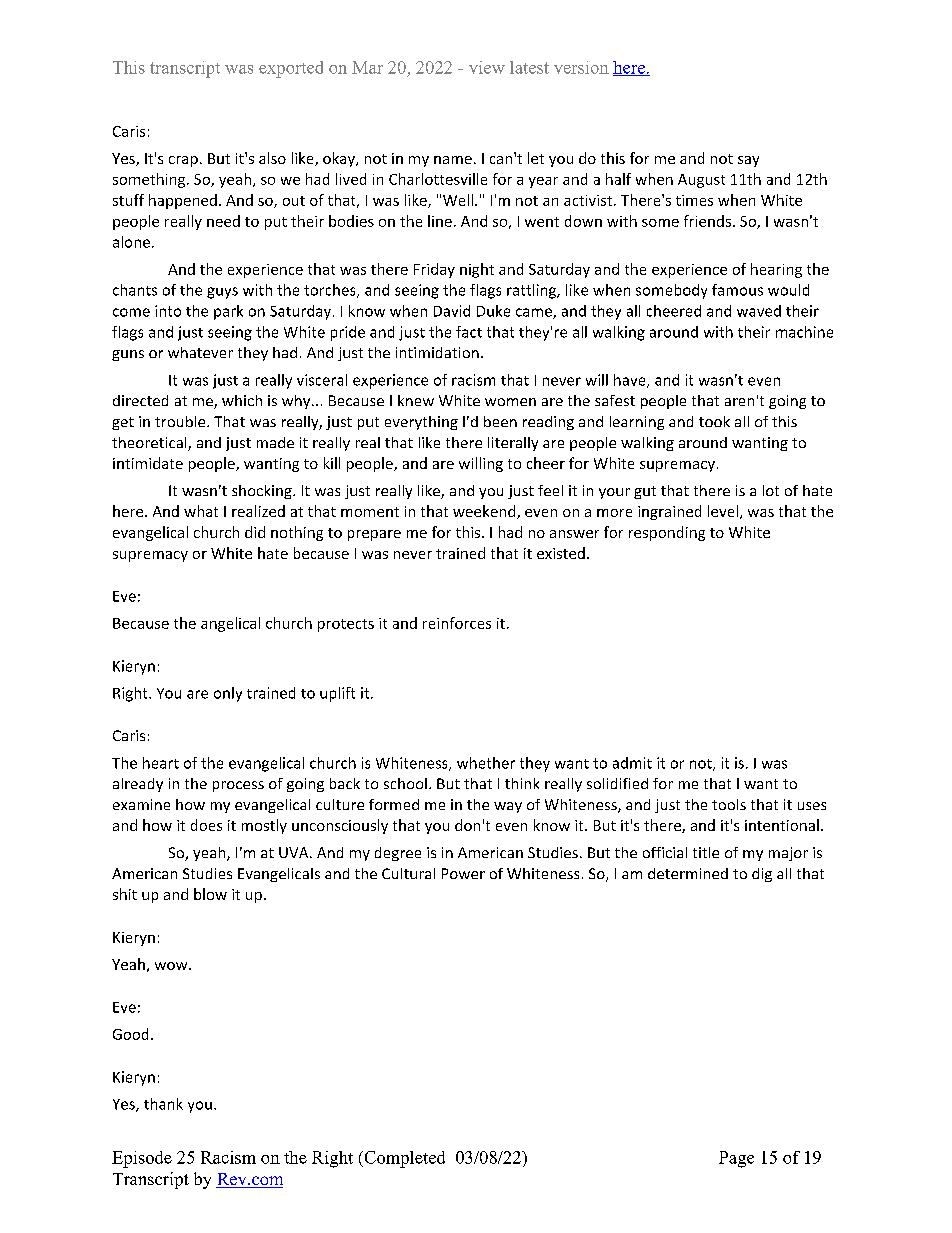 The width and height of the image is (952, 1233). Describe the element at coordinates (487, 67) in the image. I see `view` at that location.
